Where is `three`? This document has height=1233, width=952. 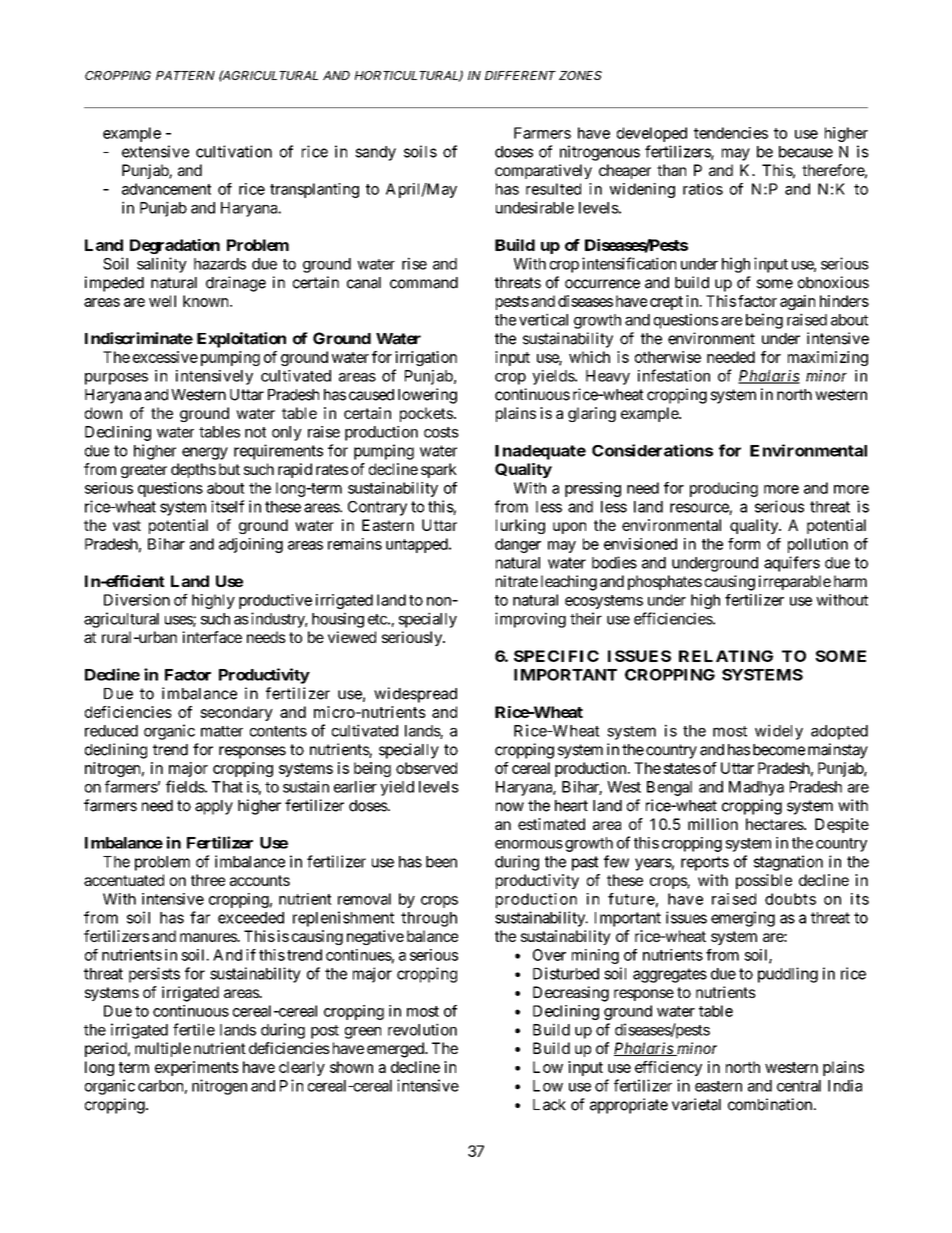 three is located at coordinates (208, 880).
